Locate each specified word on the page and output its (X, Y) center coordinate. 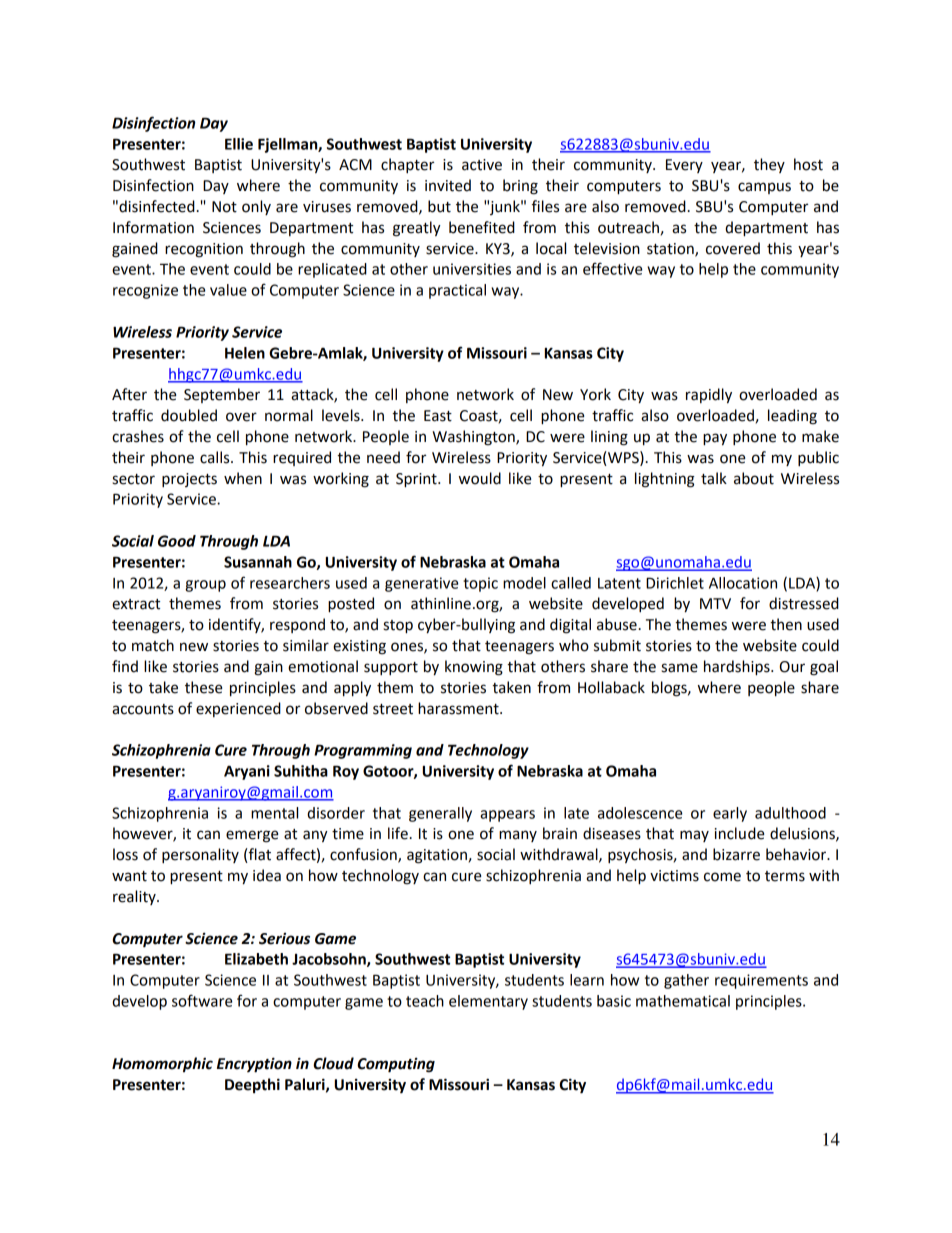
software (202, 1000)
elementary (488, 1002)
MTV (715, 603)
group (205, 586)
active (482, 165)
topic (480, 584)
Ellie (239, 144)
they (769, 165)
